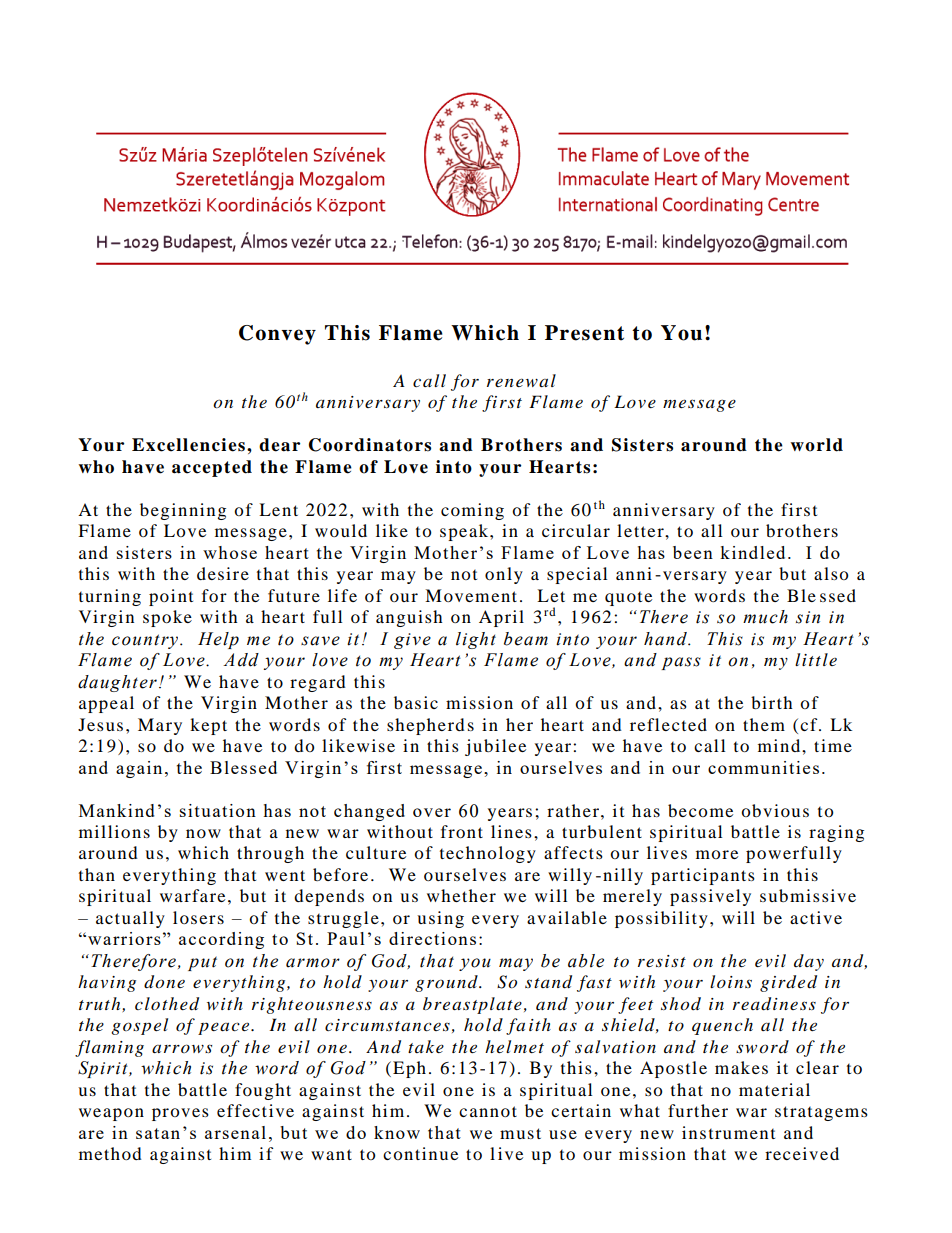 Image resolution: width=952 pixels, height=1233 pixels. What do you see at coordinates (752, 552) in the screenshot?
I see `kindled` at bounding box center [752, 552].
